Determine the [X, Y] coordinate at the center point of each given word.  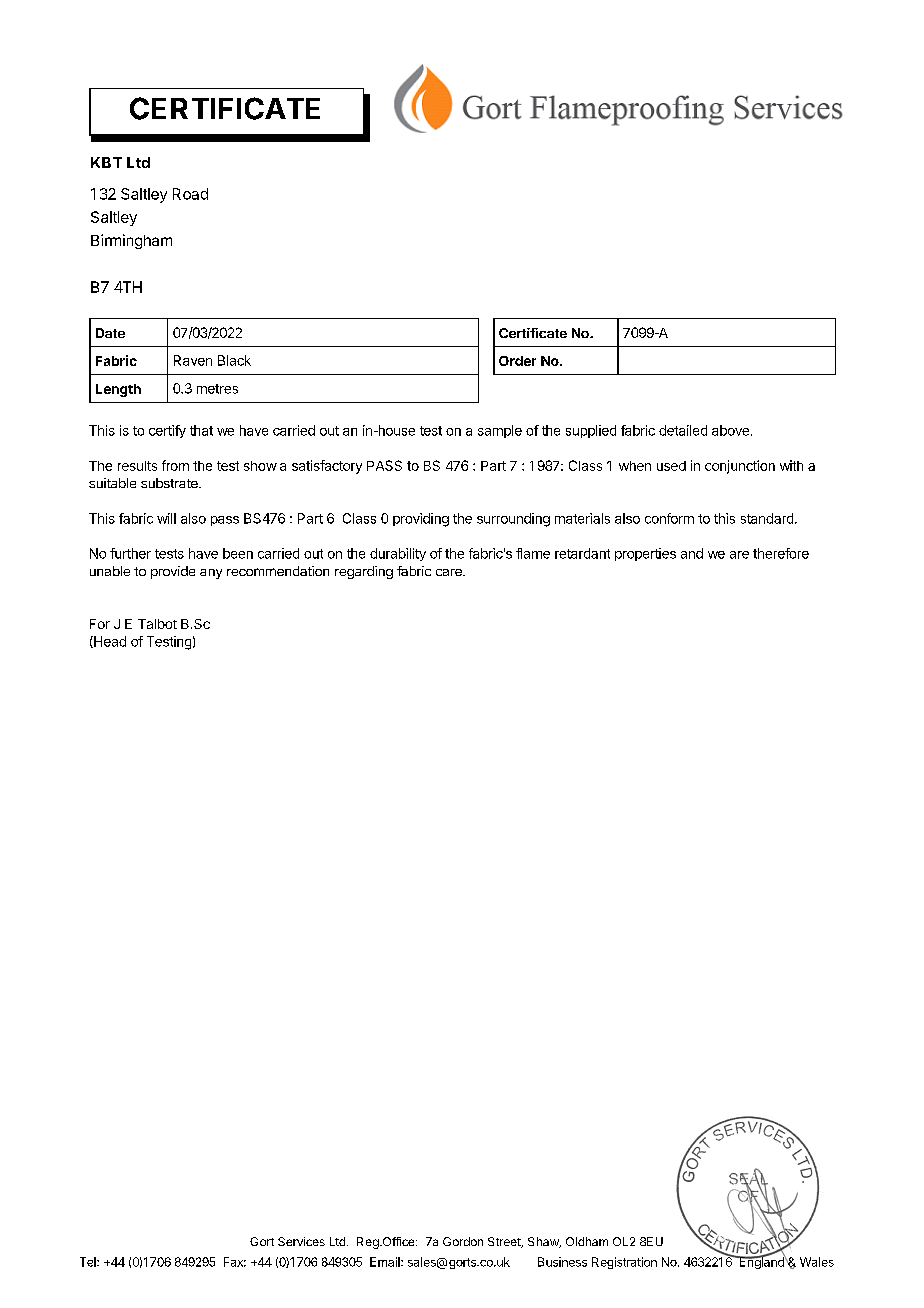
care [450, 572]
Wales [817, 1262]
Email [386, 1262]
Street [505, 1242]
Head [109, 642]
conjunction [740, 467]
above [732, 430]
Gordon [463, 1241]
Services [301, 1241]
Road [190, 194]
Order [517, 361]
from [175, 465]
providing [421, 520]
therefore [781, 553]
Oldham [587, 1241]
